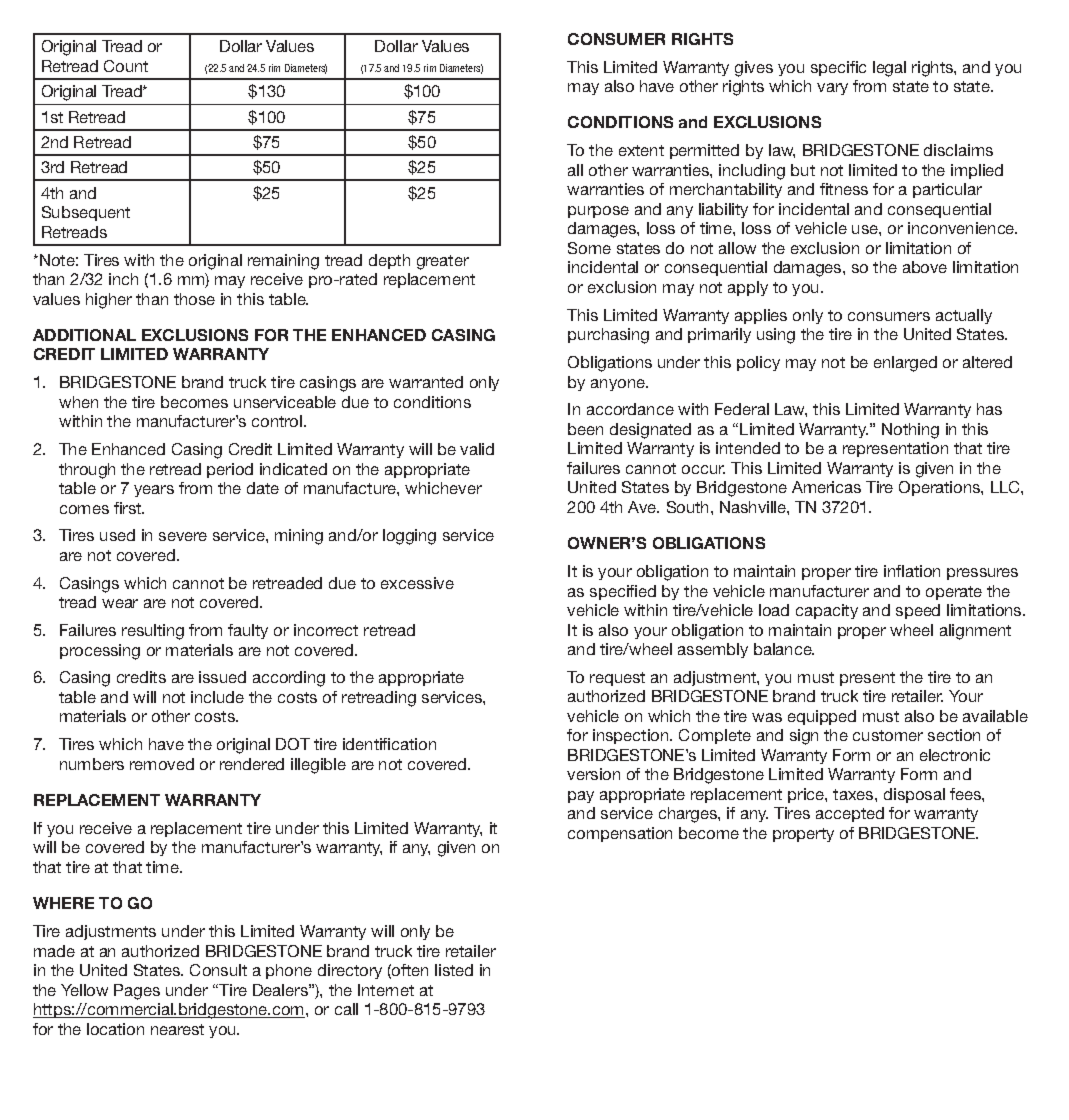 The width and height of the screenshot is (1069, 1120). Describe the element at coordinates (589, 248) in the screenshot. I see `Some` at that location.
